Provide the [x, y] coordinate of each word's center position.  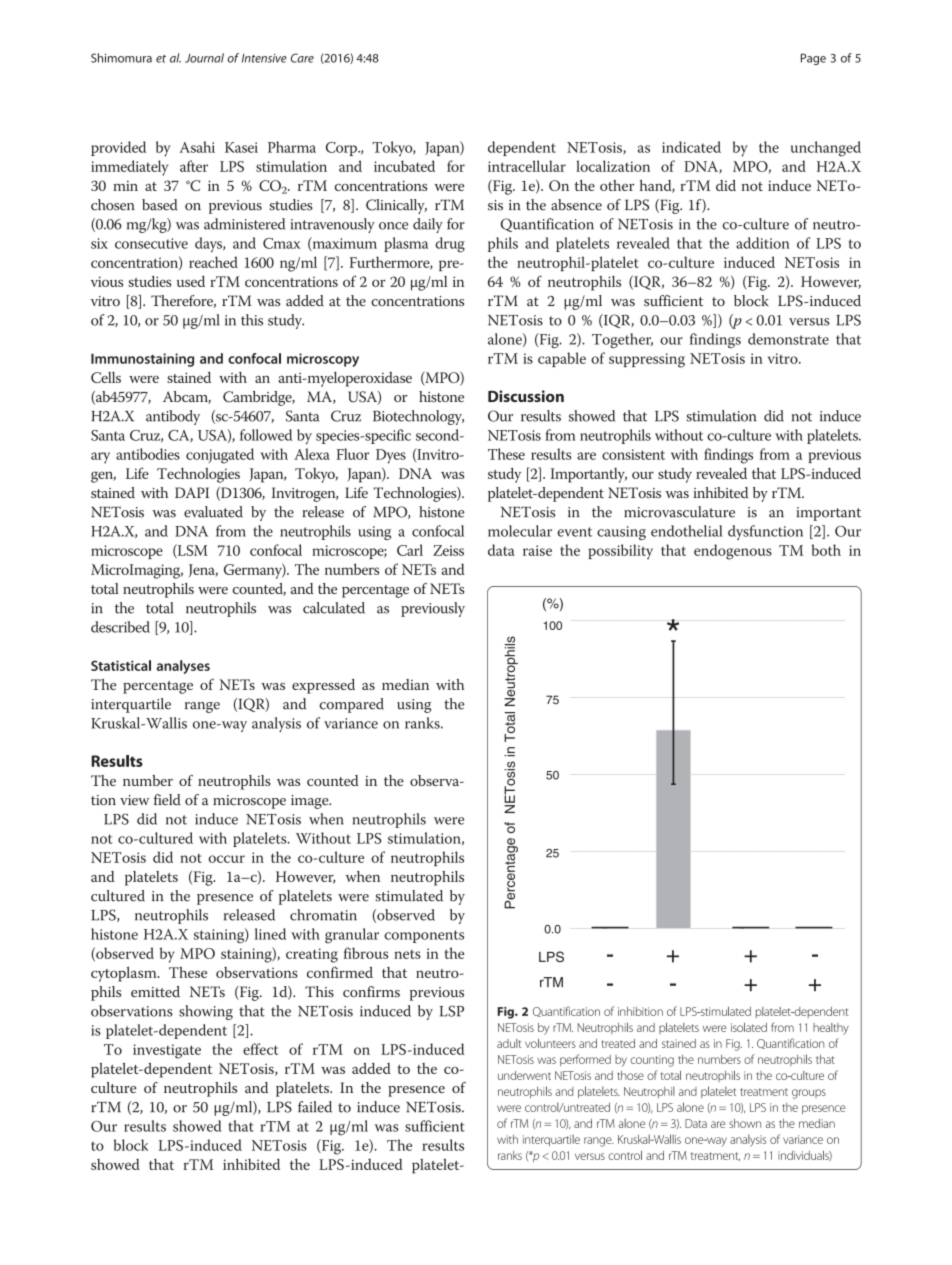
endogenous [733, 552]
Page [813, 59]
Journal [204, 58]
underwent [524, 1075]
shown [745, 1123]
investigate [167, 1051]
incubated [404, 166]
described [120, 627]
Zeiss [448, 550]
